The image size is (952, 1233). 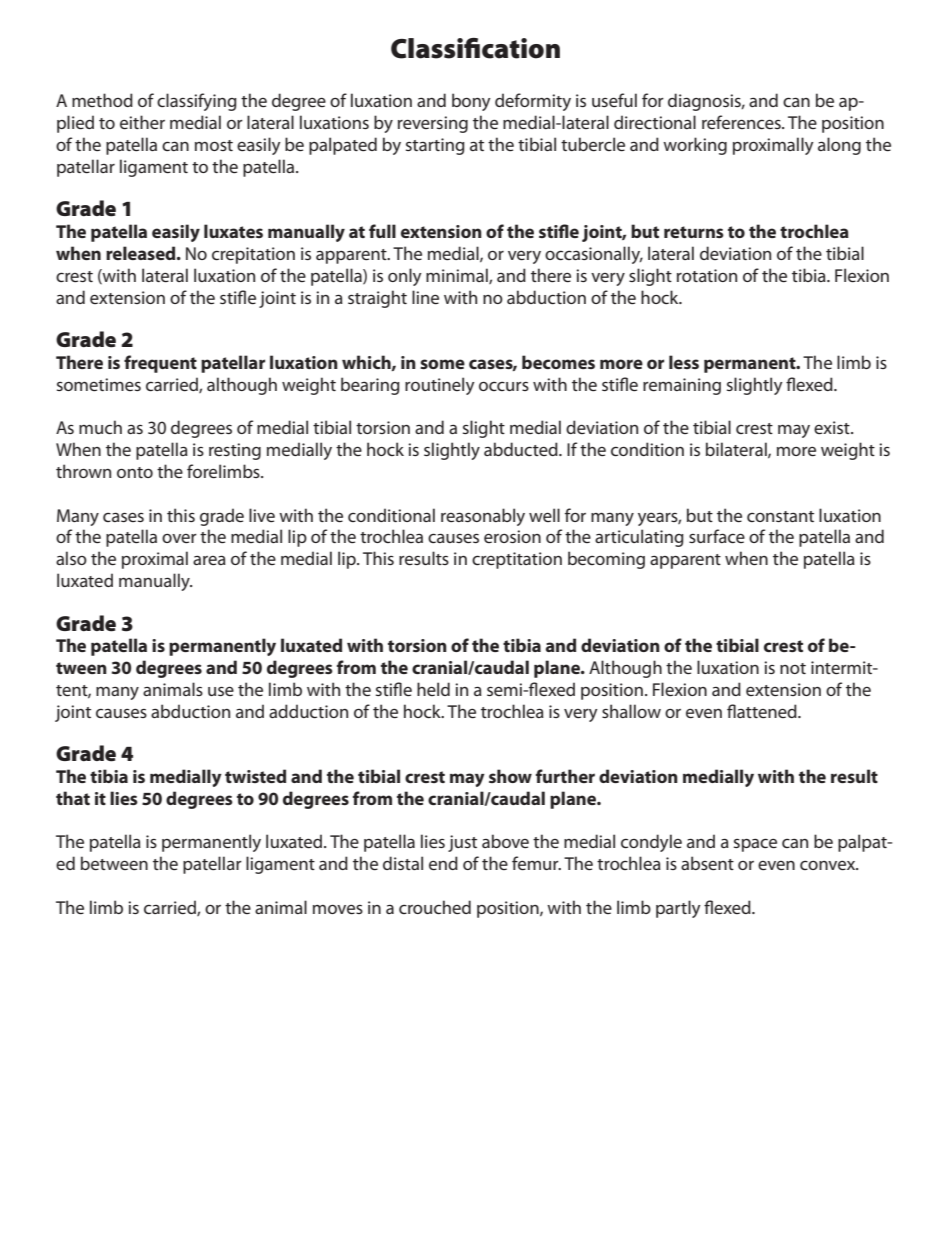 What do you see at coordinates (475, 48) in the page?
I see `Classification` at bounding box center [475, 48].
